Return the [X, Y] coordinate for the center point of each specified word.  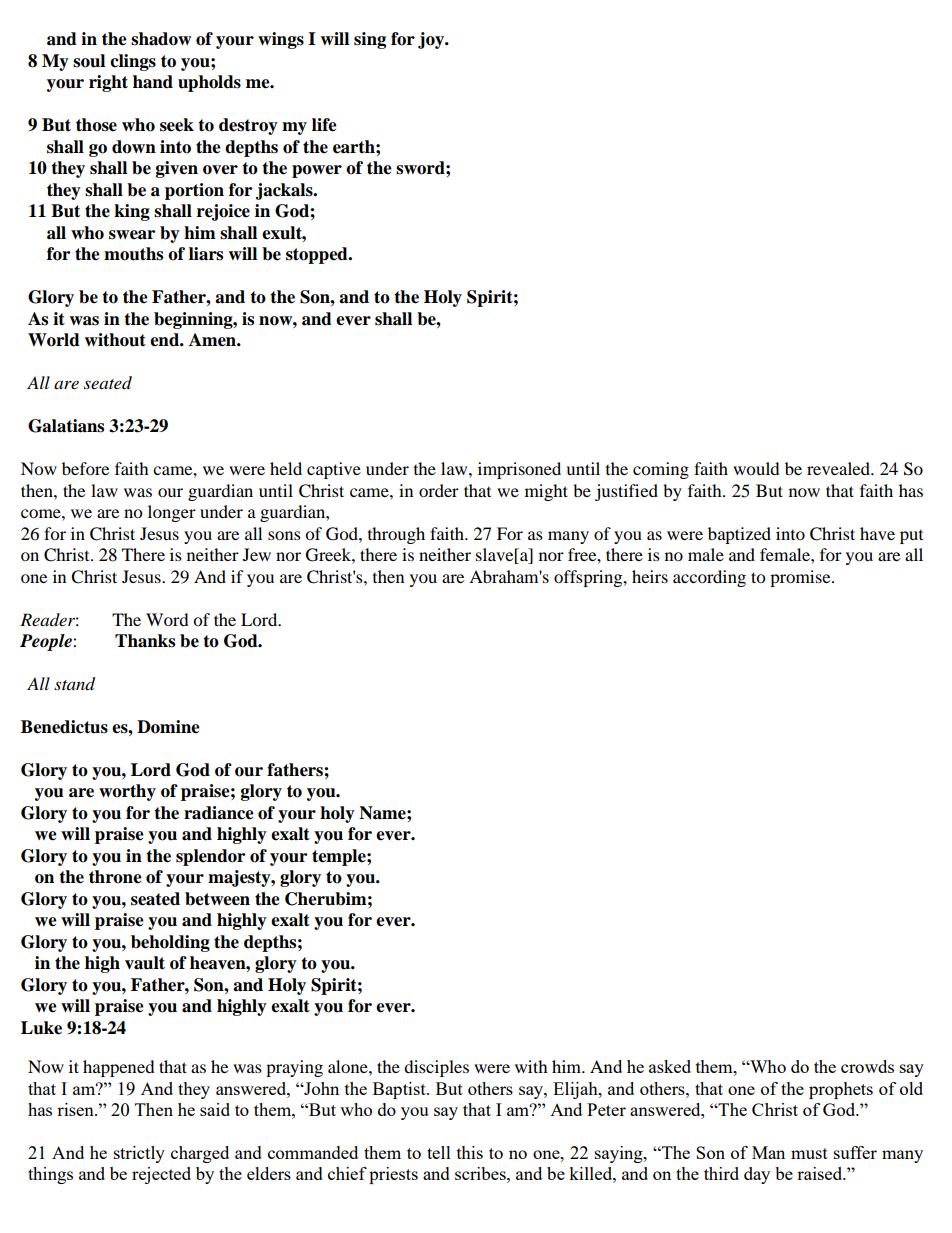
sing [370, 40]
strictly [139, 1154]
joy [432, 40]
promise [801, 578]
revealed [840, 468]
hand [153, 82]
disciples [436, 1068]
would [756, 468]
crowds [867, 1066]
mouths [133, 254]
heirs [650, 576]
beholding [170, 943]
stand [74, 684]
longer [172, 513]
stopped [318, 255]
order [439, 490]
